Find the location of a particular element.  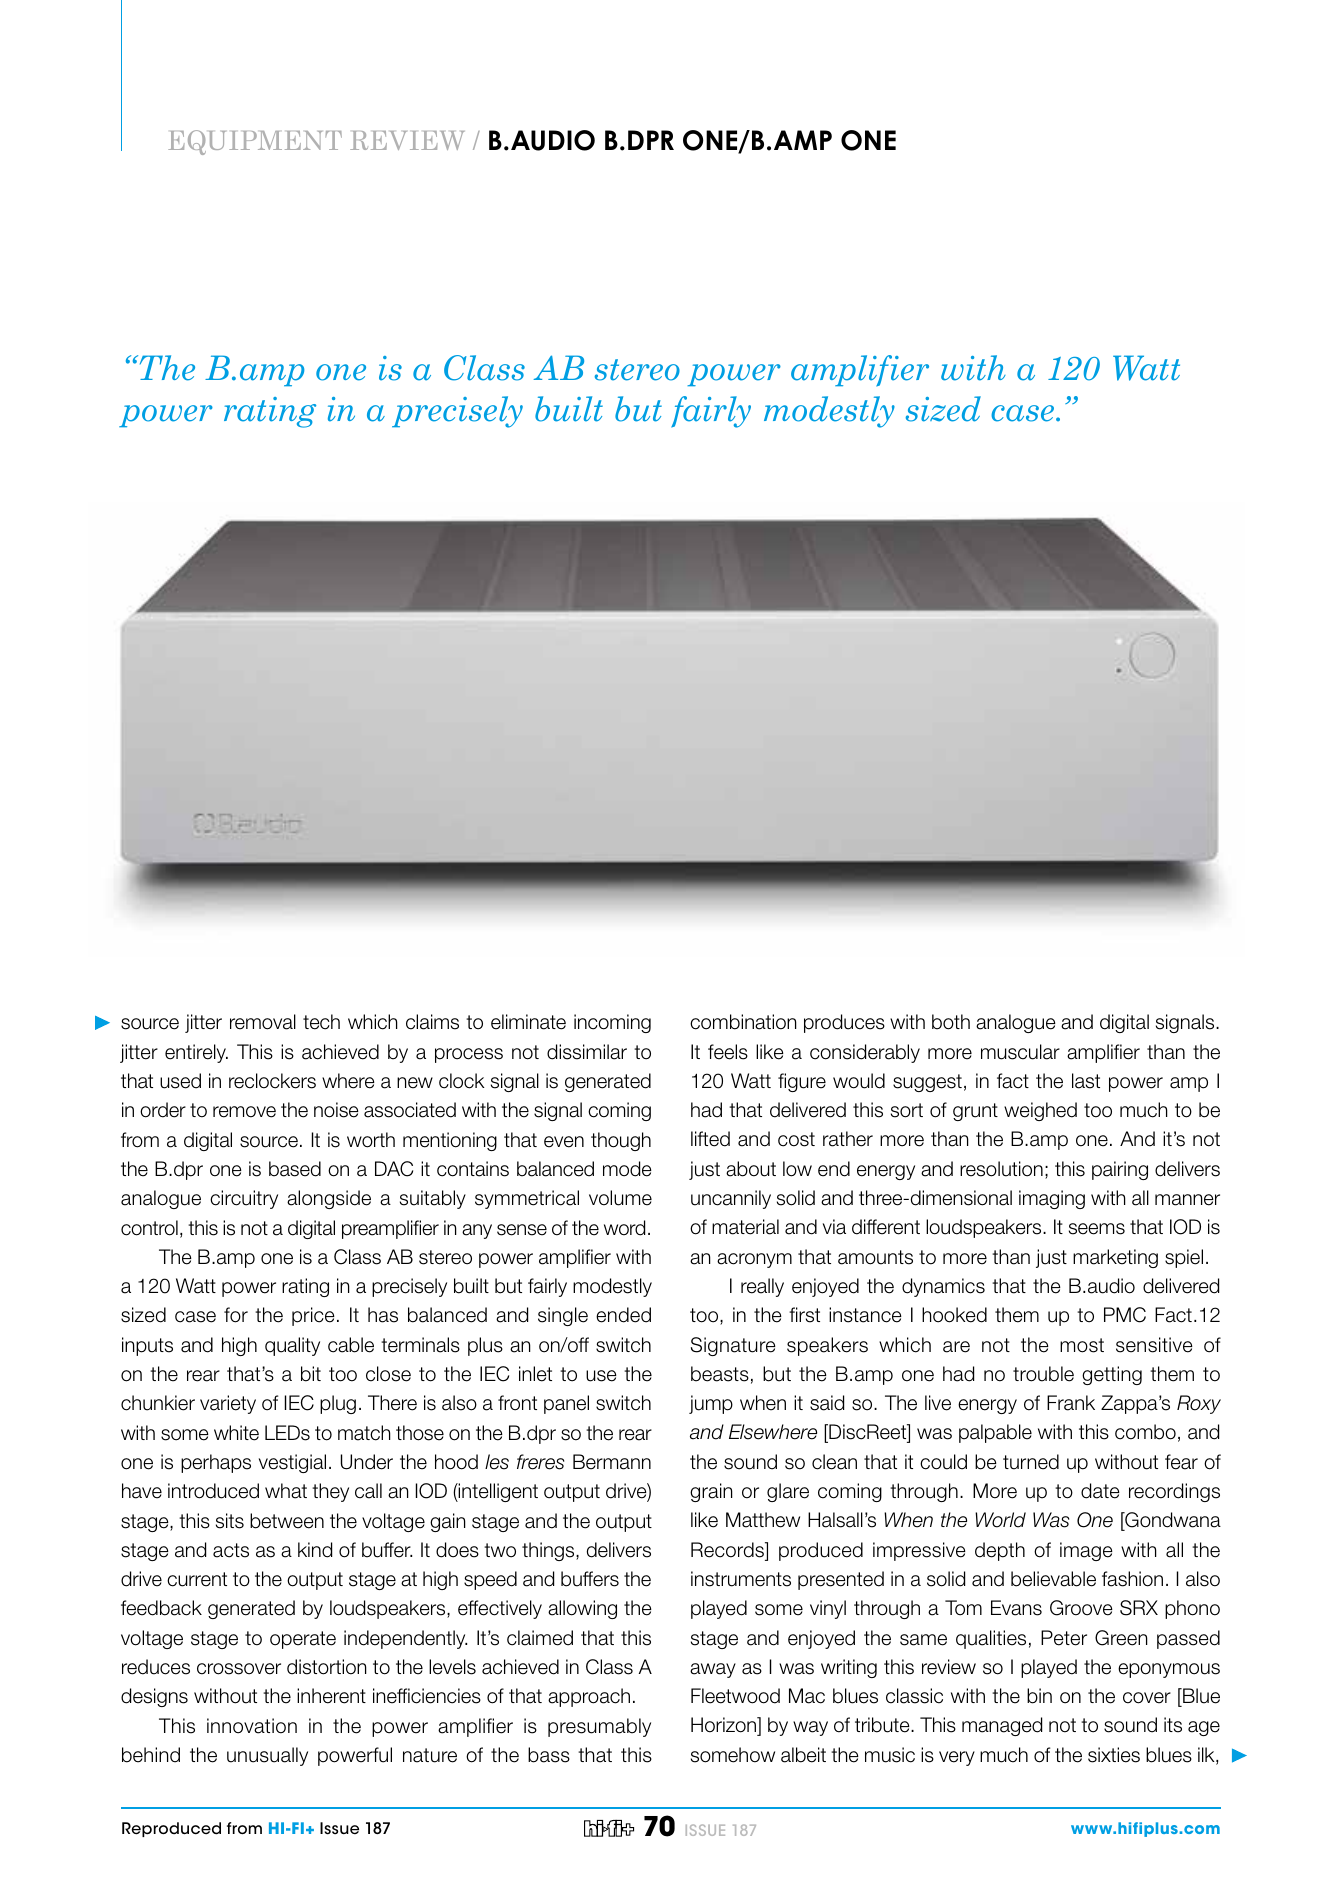

eliminate is located at coordinates (528, 1022).
